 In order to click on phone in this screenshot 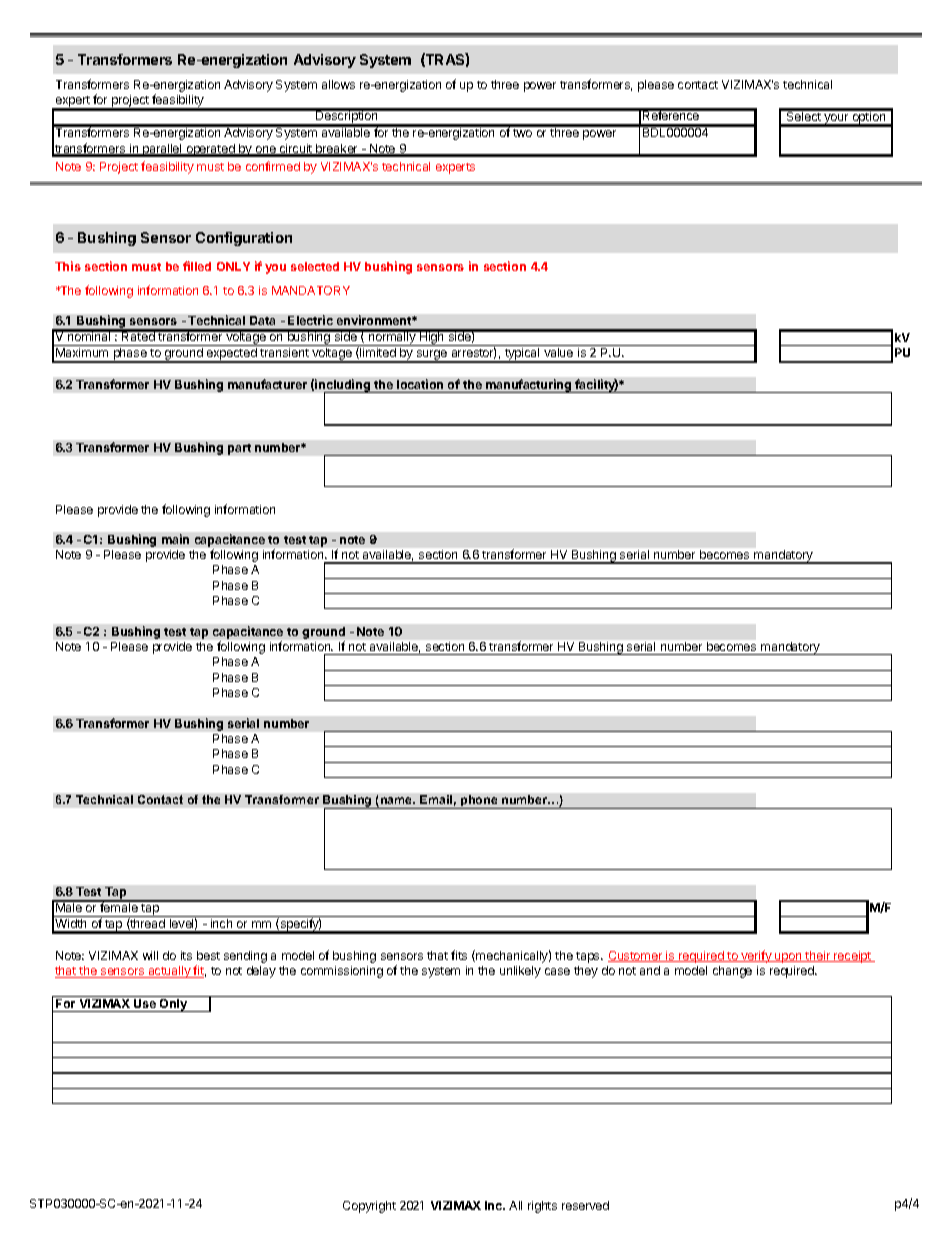, I will do `click(479, 802)`.
